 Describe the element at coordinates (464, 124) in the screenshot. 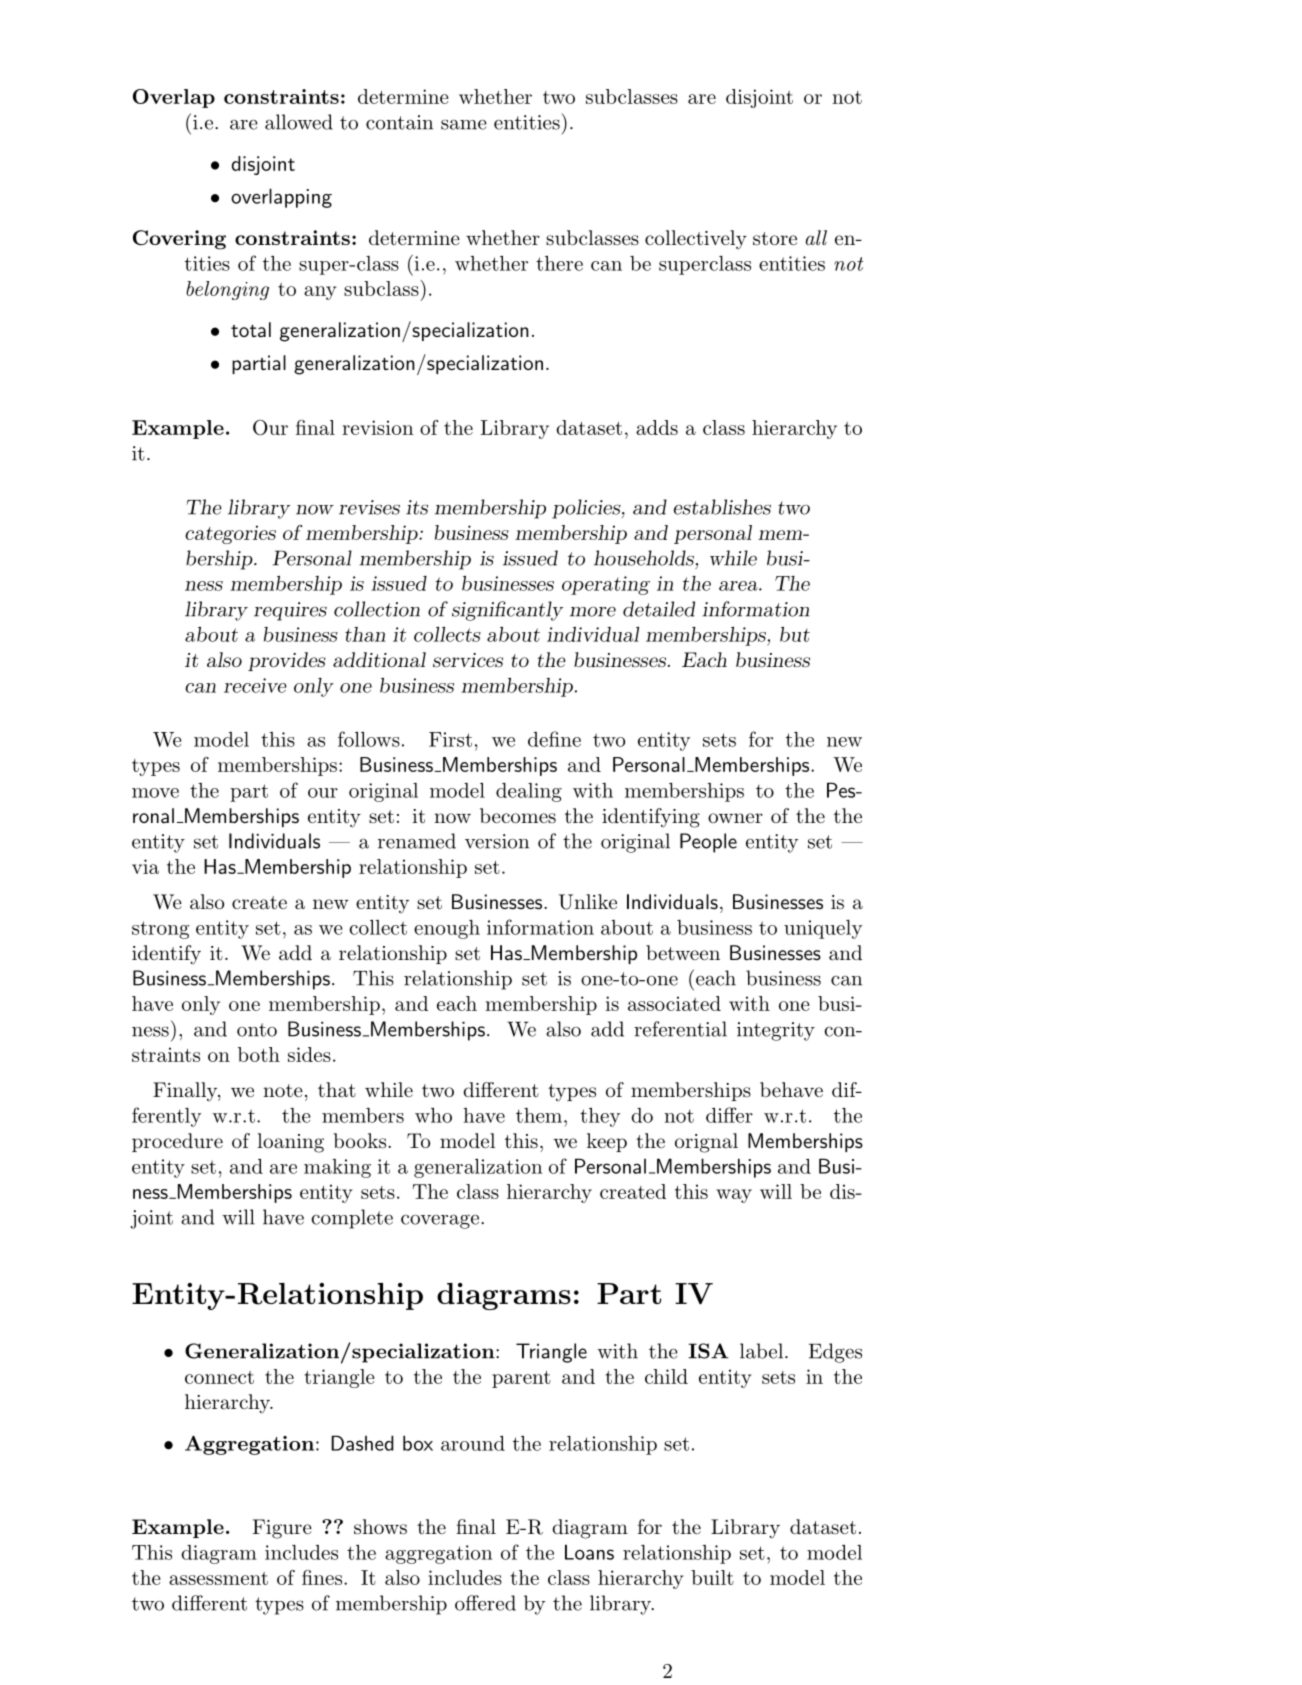

I see `same` at that location.
